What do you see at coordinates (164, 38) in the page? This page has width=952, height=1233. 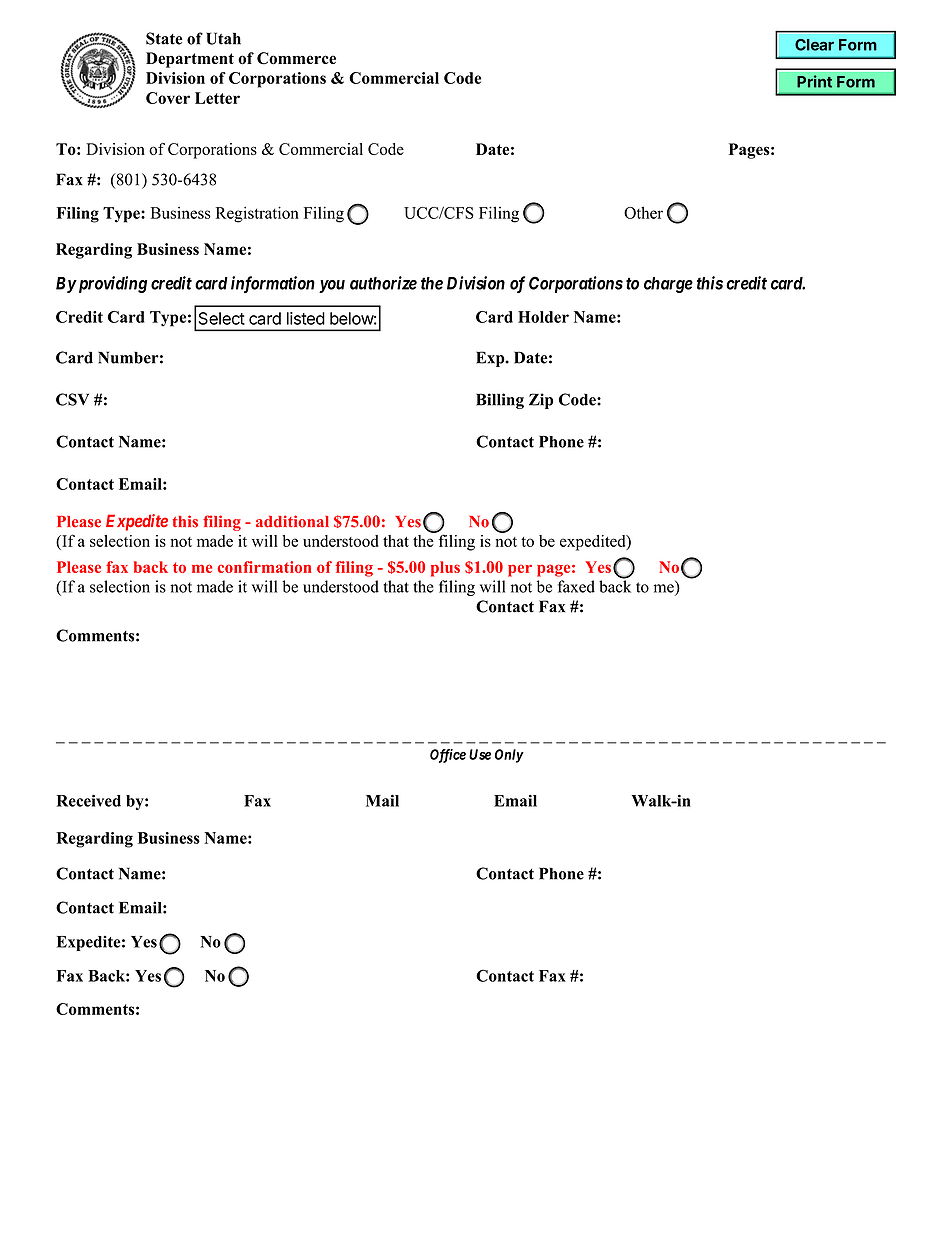 I see `State` at bounding box center [164, 38].
